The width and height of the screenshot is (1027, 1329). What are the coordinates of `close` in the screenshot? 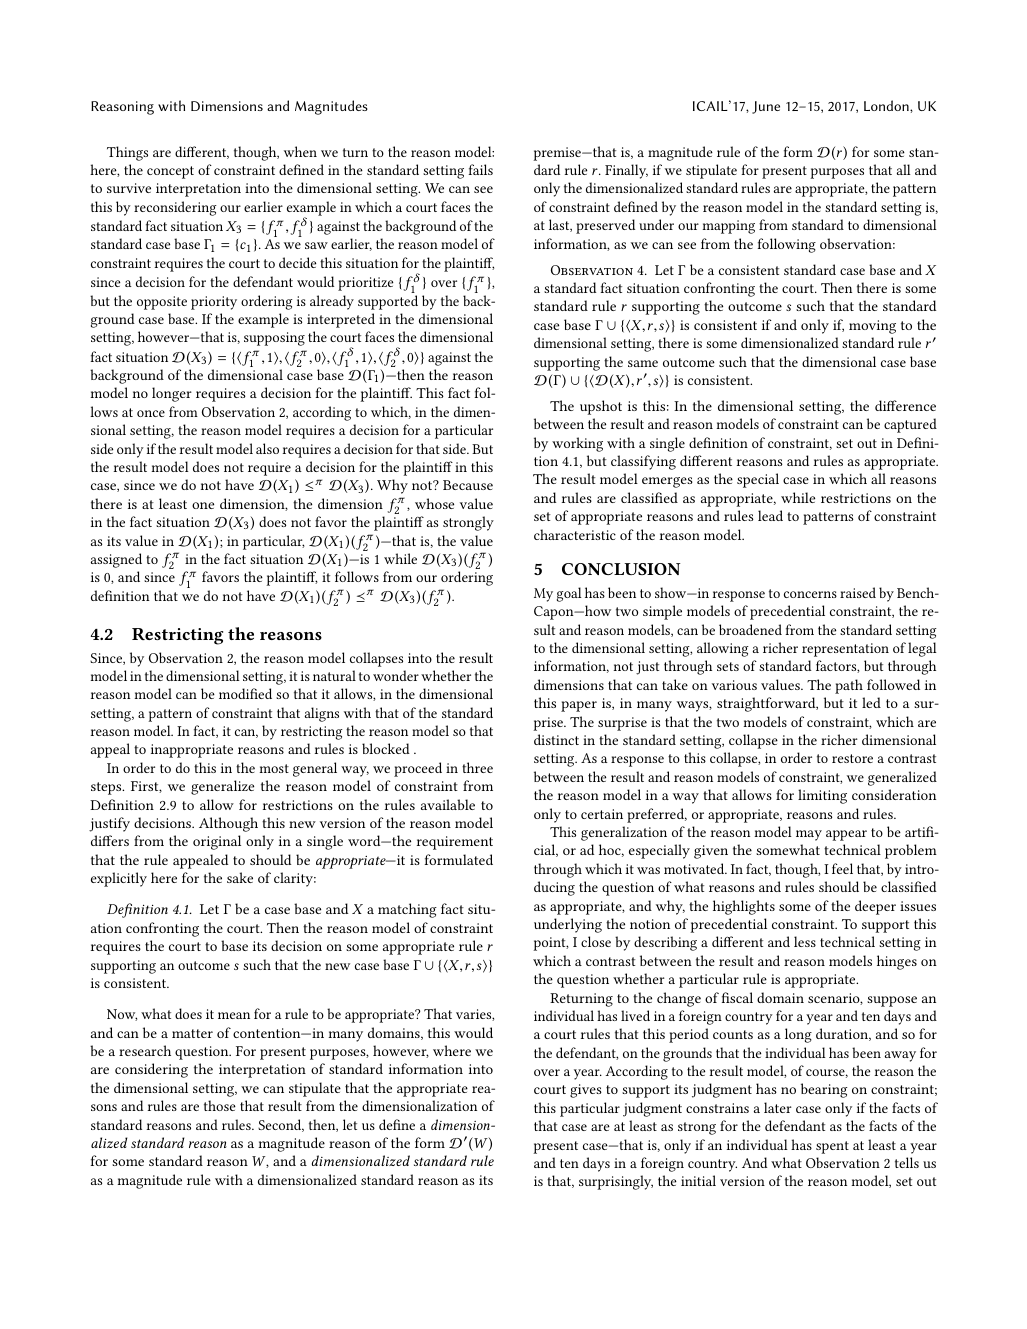 It's located at (596, 941).
